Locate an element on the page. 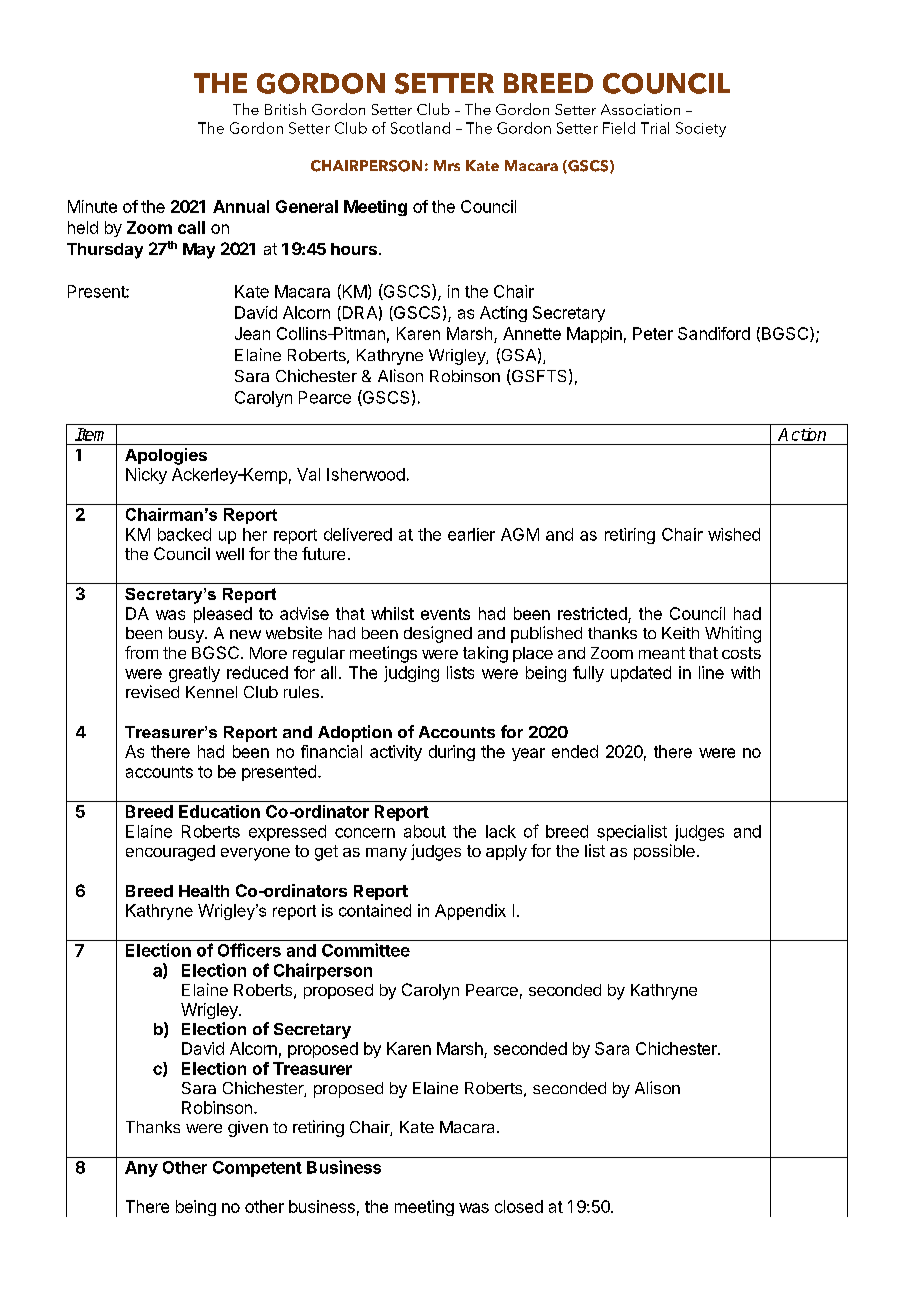 This document has width=924, height=1307. Trial is located at coordinates (655, 128).
